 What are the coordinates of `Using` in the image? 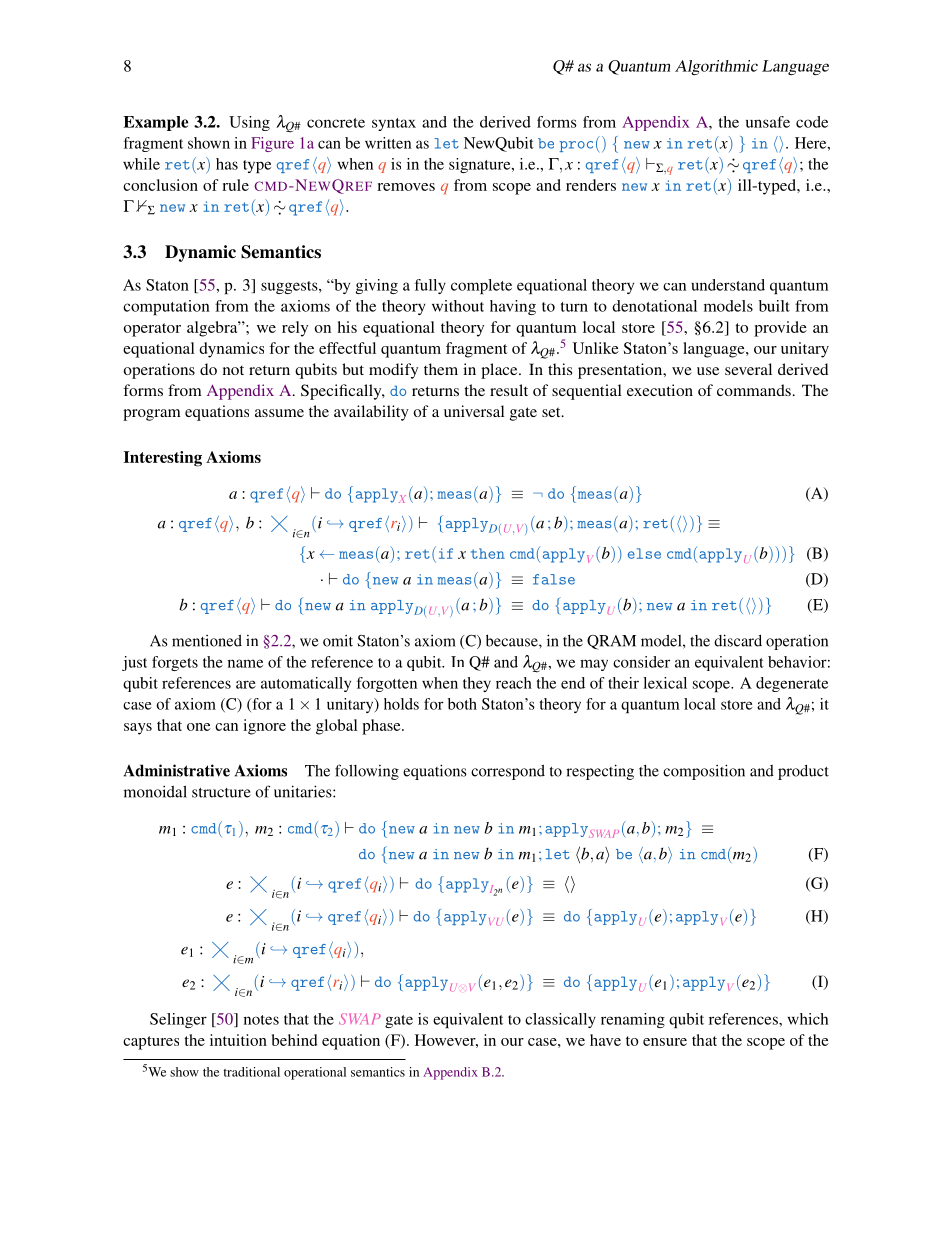 It's located at (249, 123).
